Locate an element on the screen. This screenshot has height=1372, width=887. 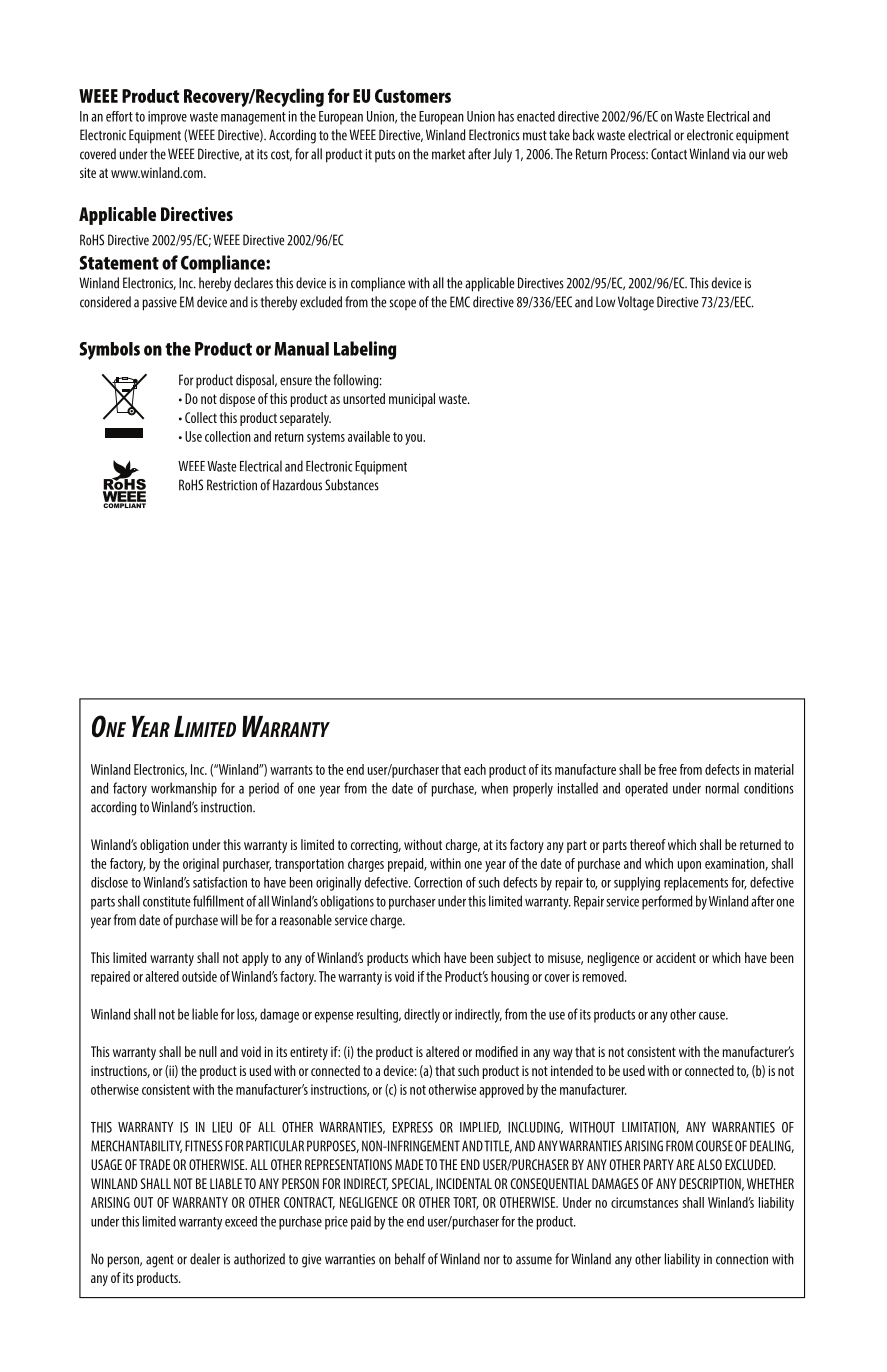
you is located at coordinates (415, 439).
